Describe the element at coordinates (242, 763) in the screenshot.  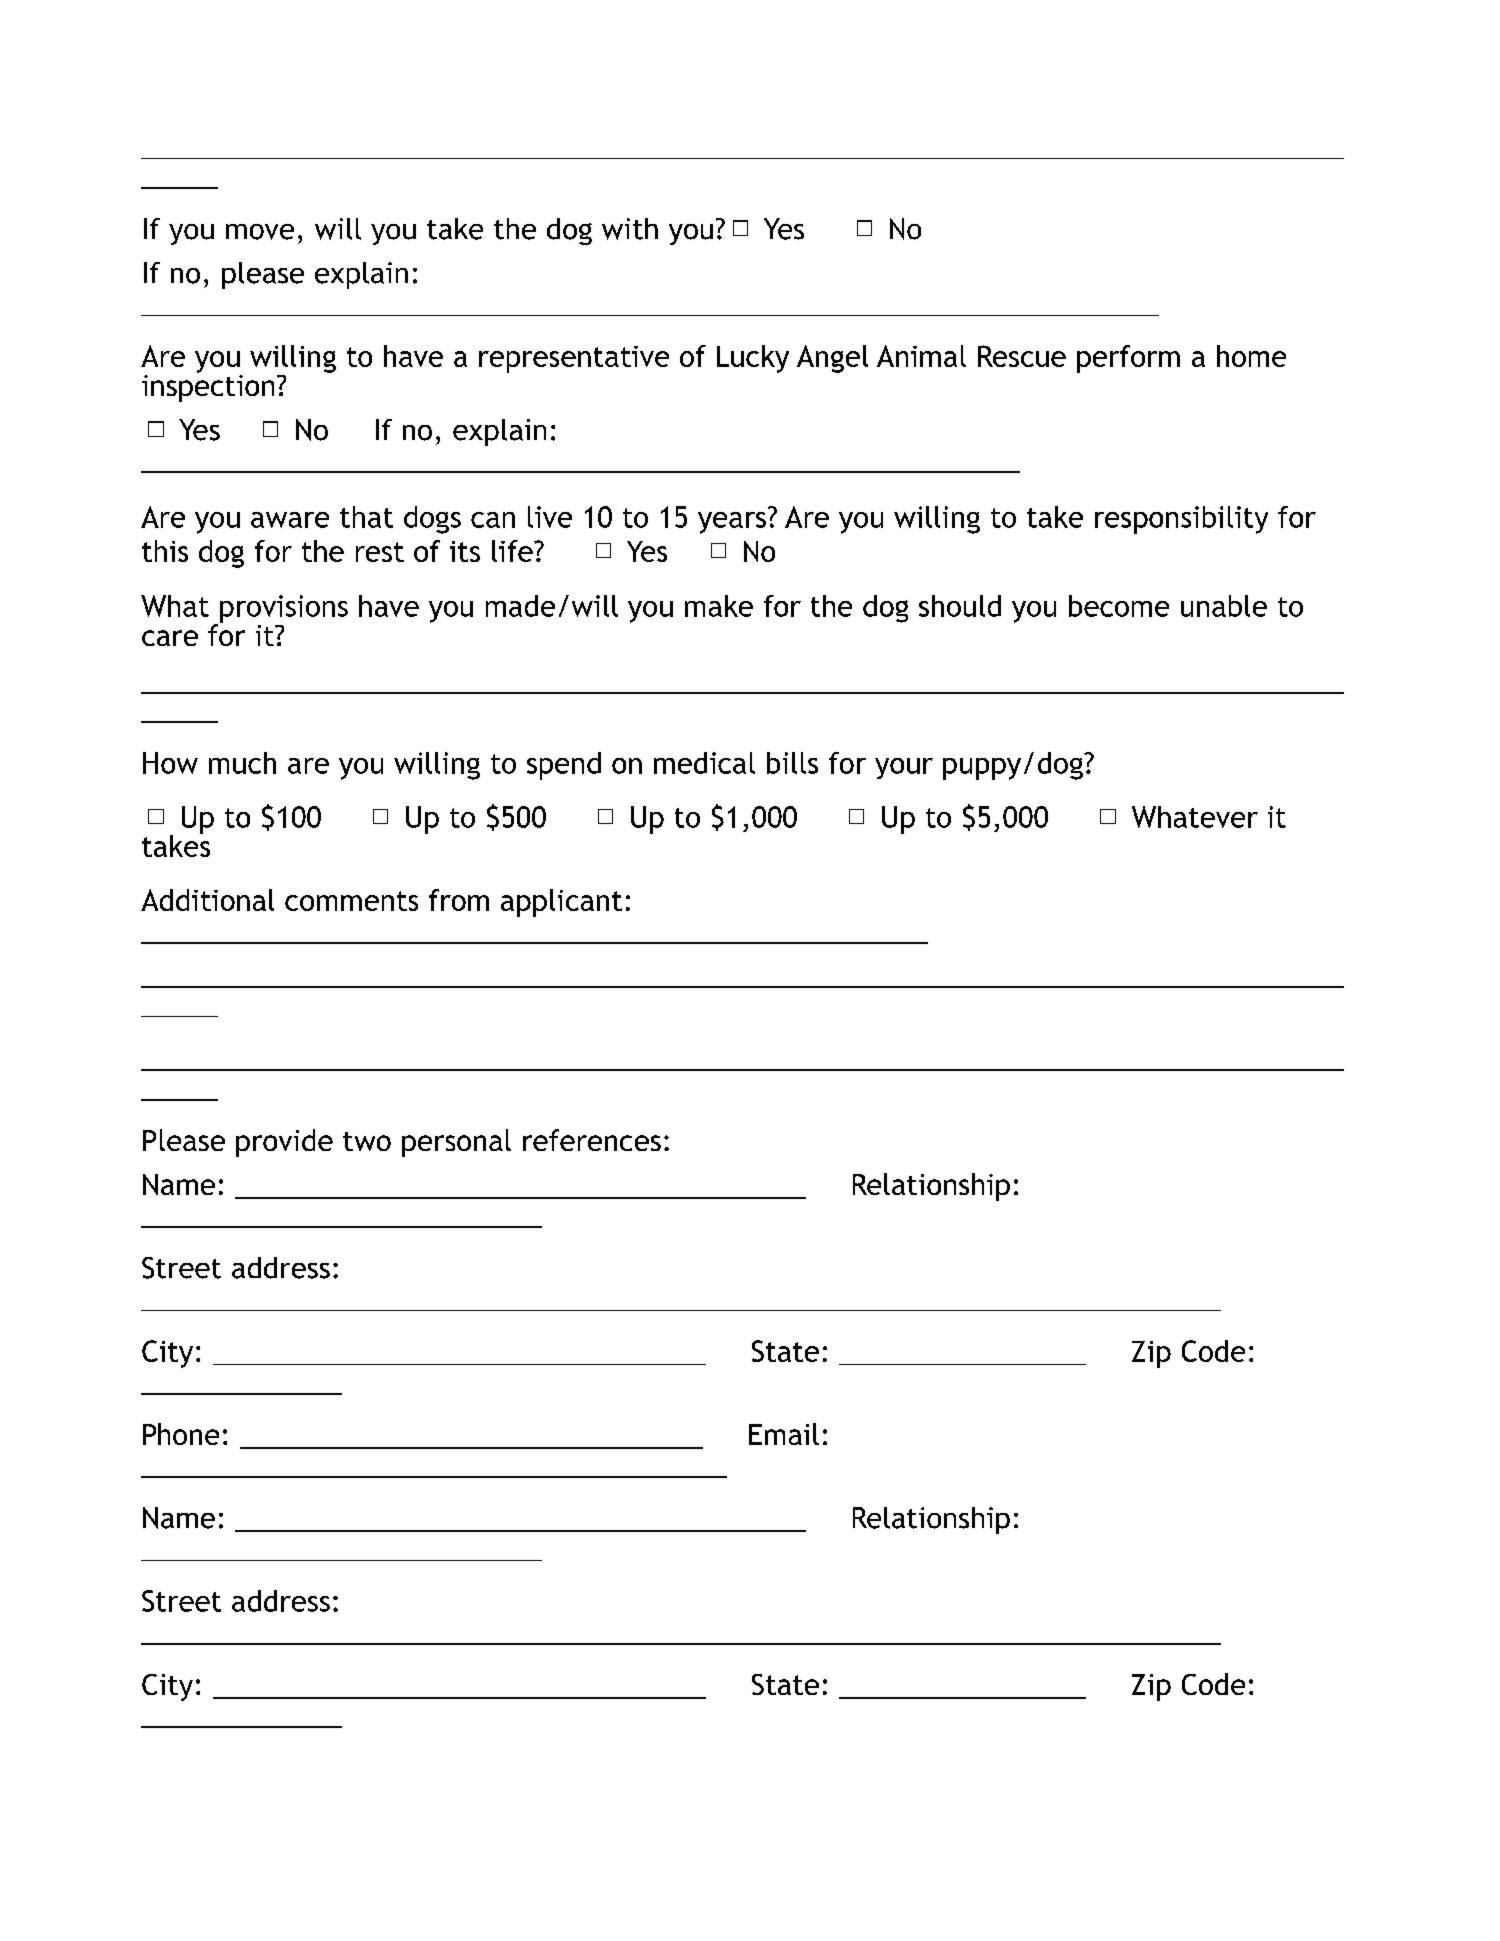
I see `much` at that location.
